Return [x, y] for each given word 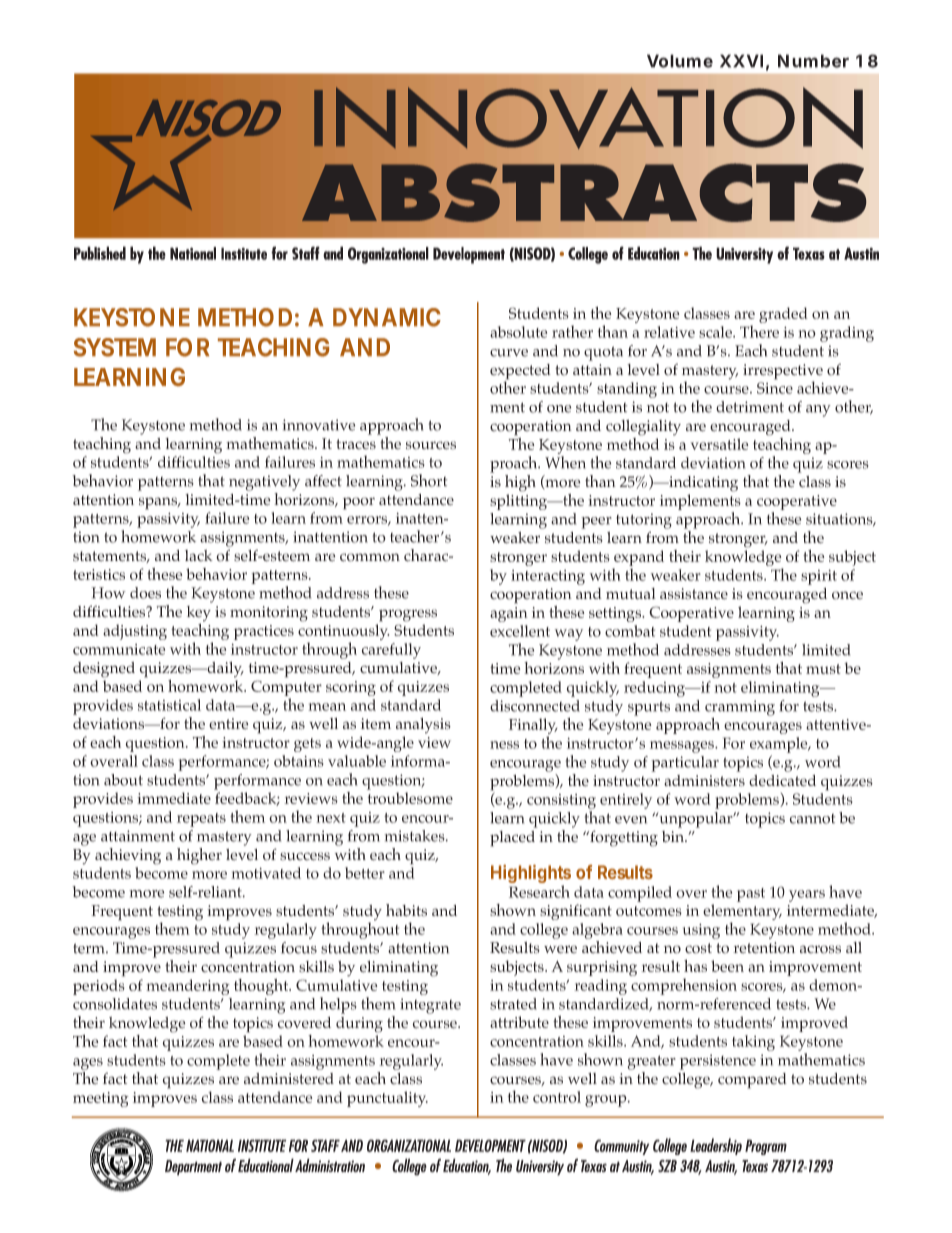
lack [199, 555]
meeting [101, 1099]
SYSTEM [115, 347]
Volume [680, 61]
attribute [519, 1022]
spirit [819, 577]
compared [752, 1081]
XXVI [741, 61]
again [509, 614]
